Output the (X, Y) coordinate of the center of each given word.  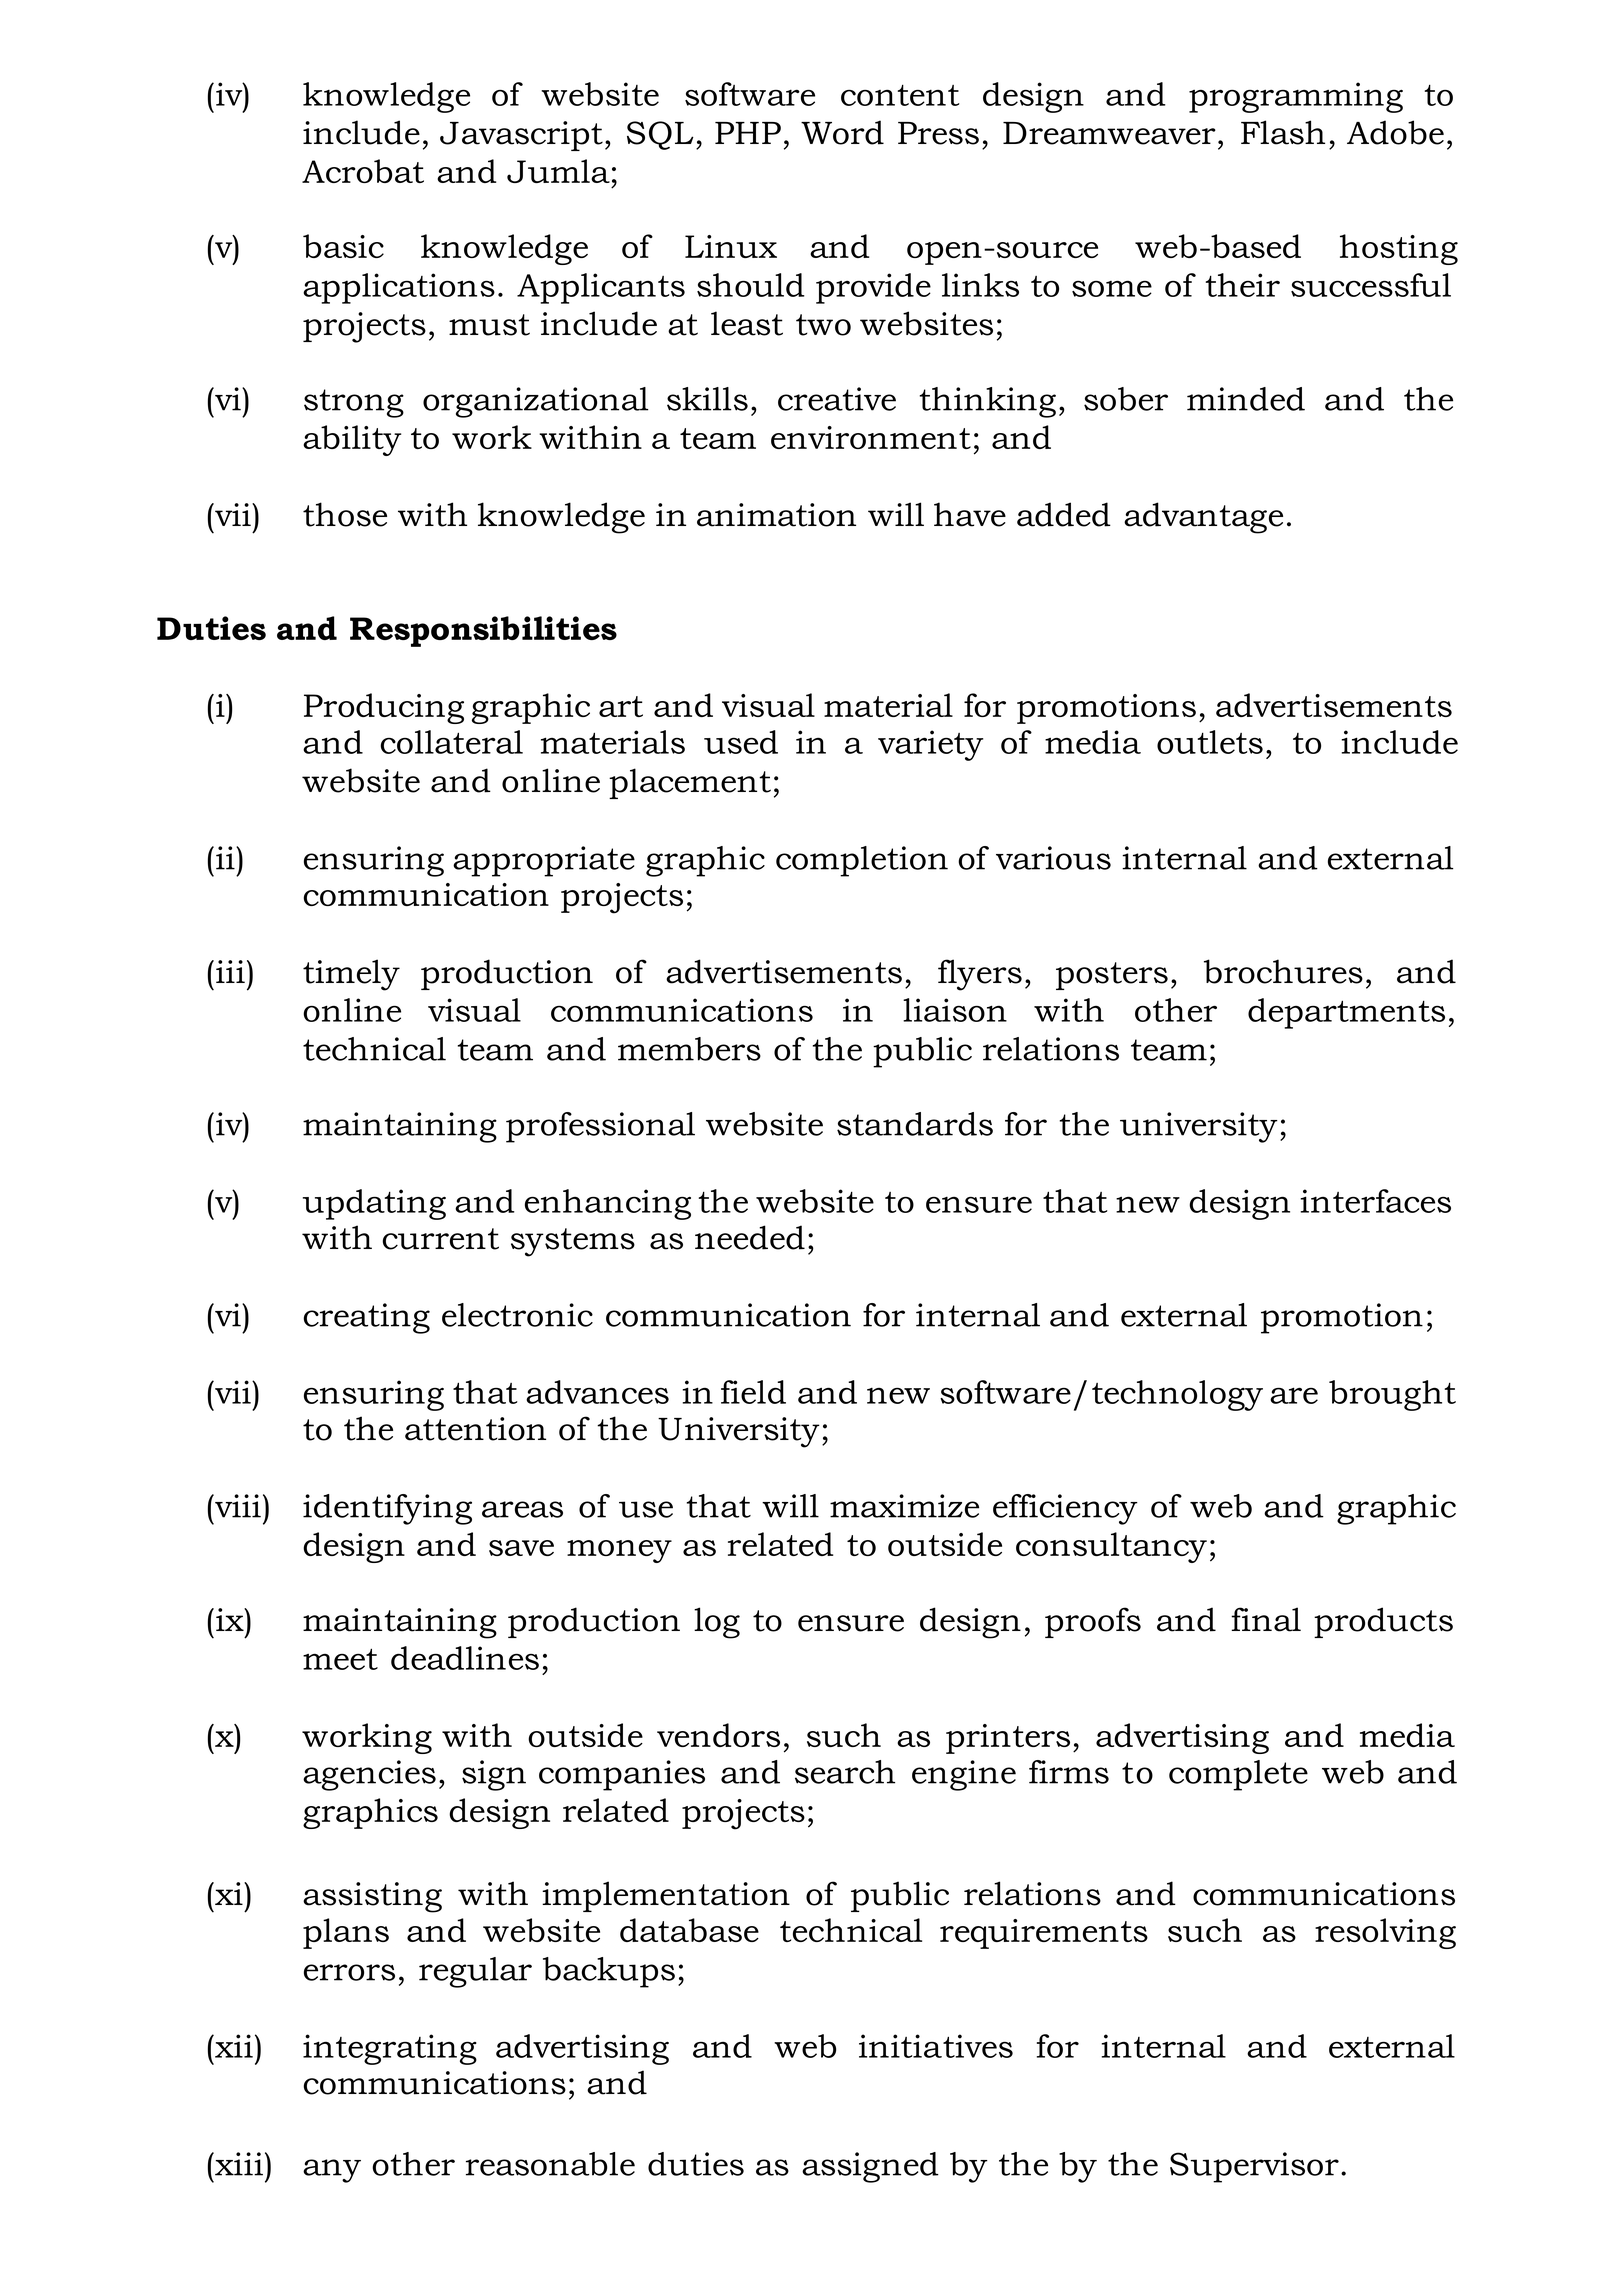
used (741, 742)
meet (340, 1659)
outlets (1210, 742)
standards (915, 1124)
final (1266, 1619)
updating (374, 1204)
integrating (390, 2049)
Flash (1283, 132)
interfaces (1375, 1201)
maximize (904, 1506)
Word (842, 132)
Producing (384, 708)
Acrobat (363, 171)
